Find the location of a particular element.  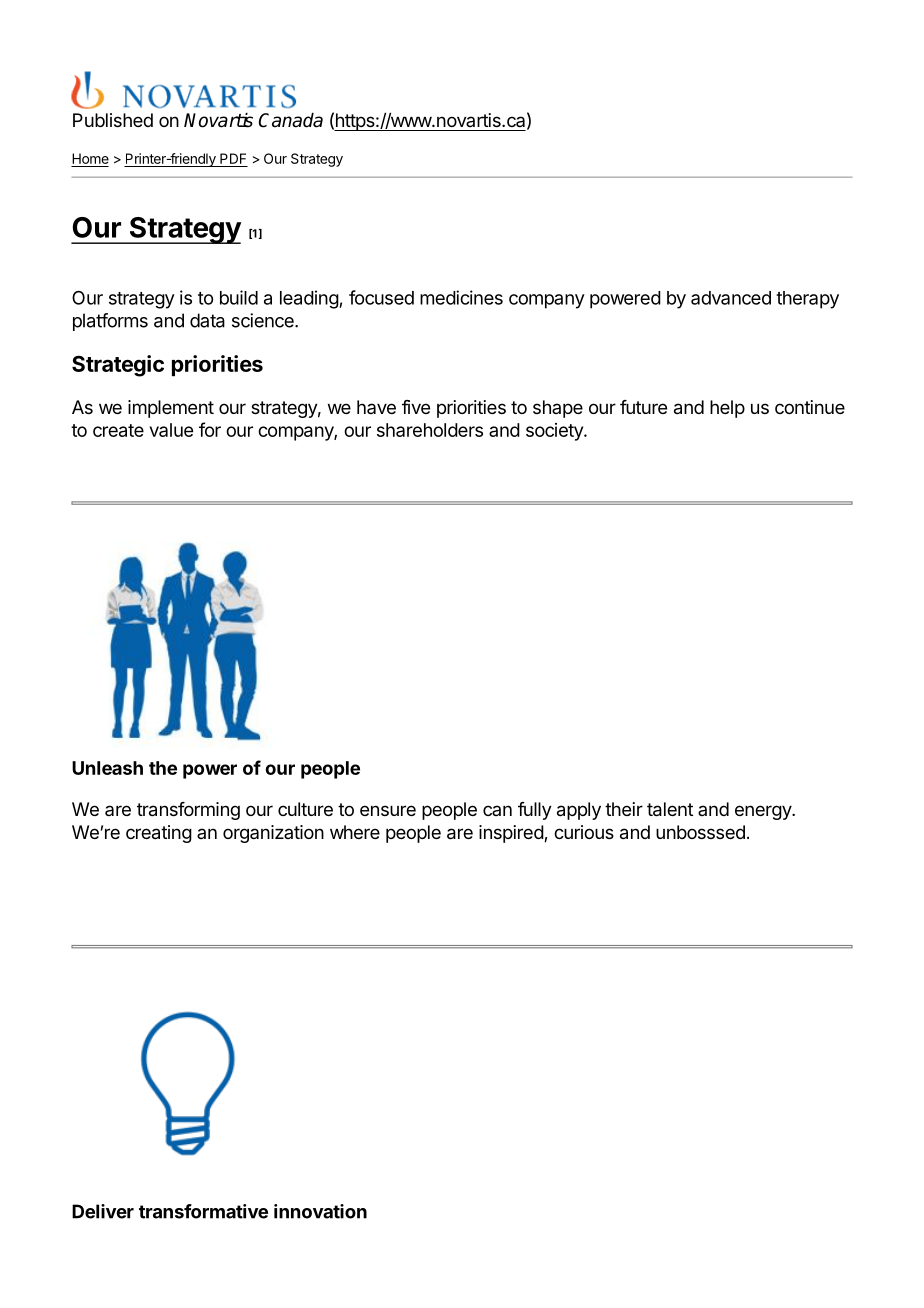

inspired is located at coordinates (512, 834).
